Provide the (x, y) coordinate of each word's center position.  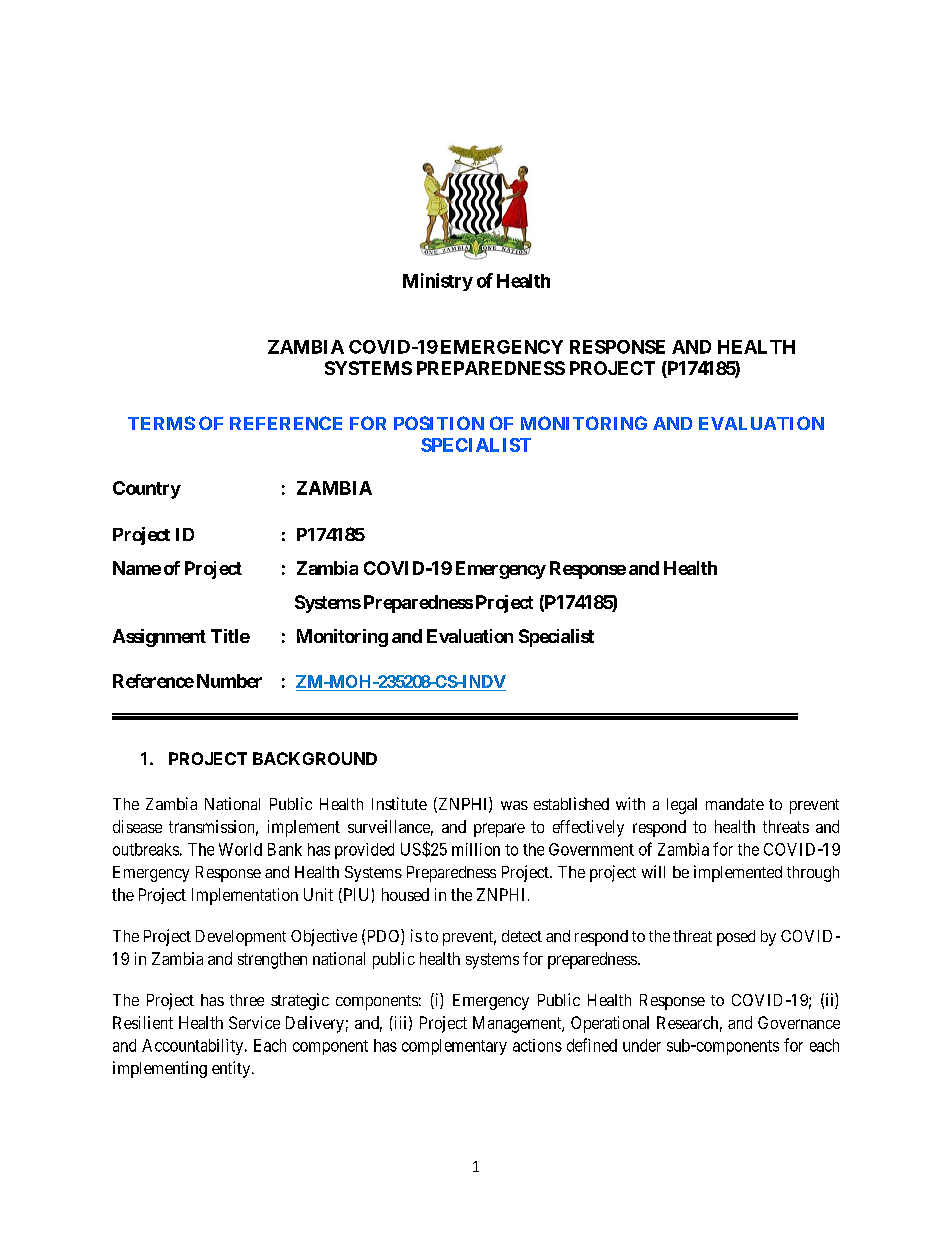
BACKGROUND (315, 758)
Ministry (438, 282)
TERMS (161, 423)
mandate (735, 804)
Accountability (194, 1047)
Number (229, 681)
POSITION (439, 423)
